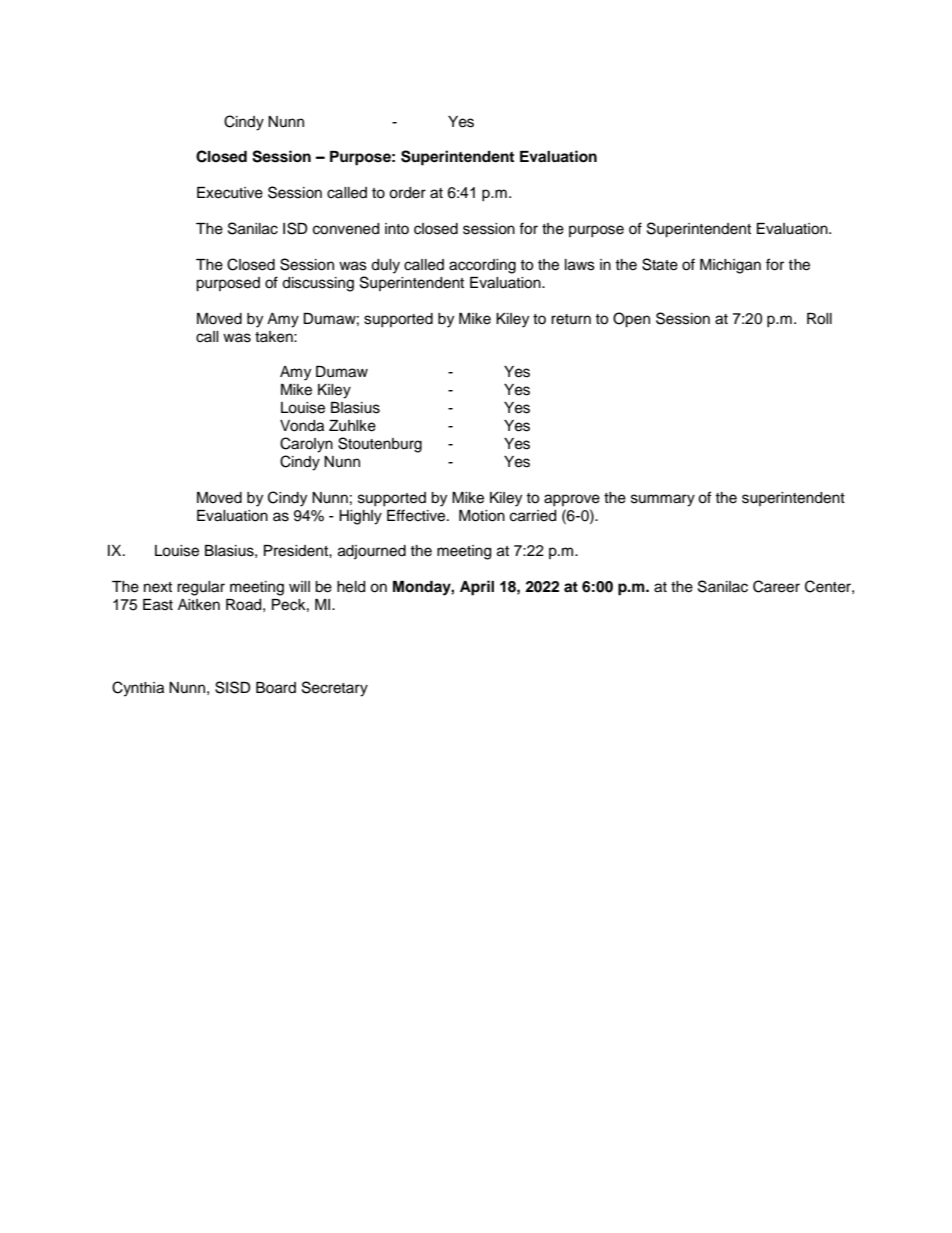 Image resolution: width=952 pixels, height=1233 pixels. Describe the element at coordinates (730, 266) in the screenshot. I see `Michigan` at that location.
